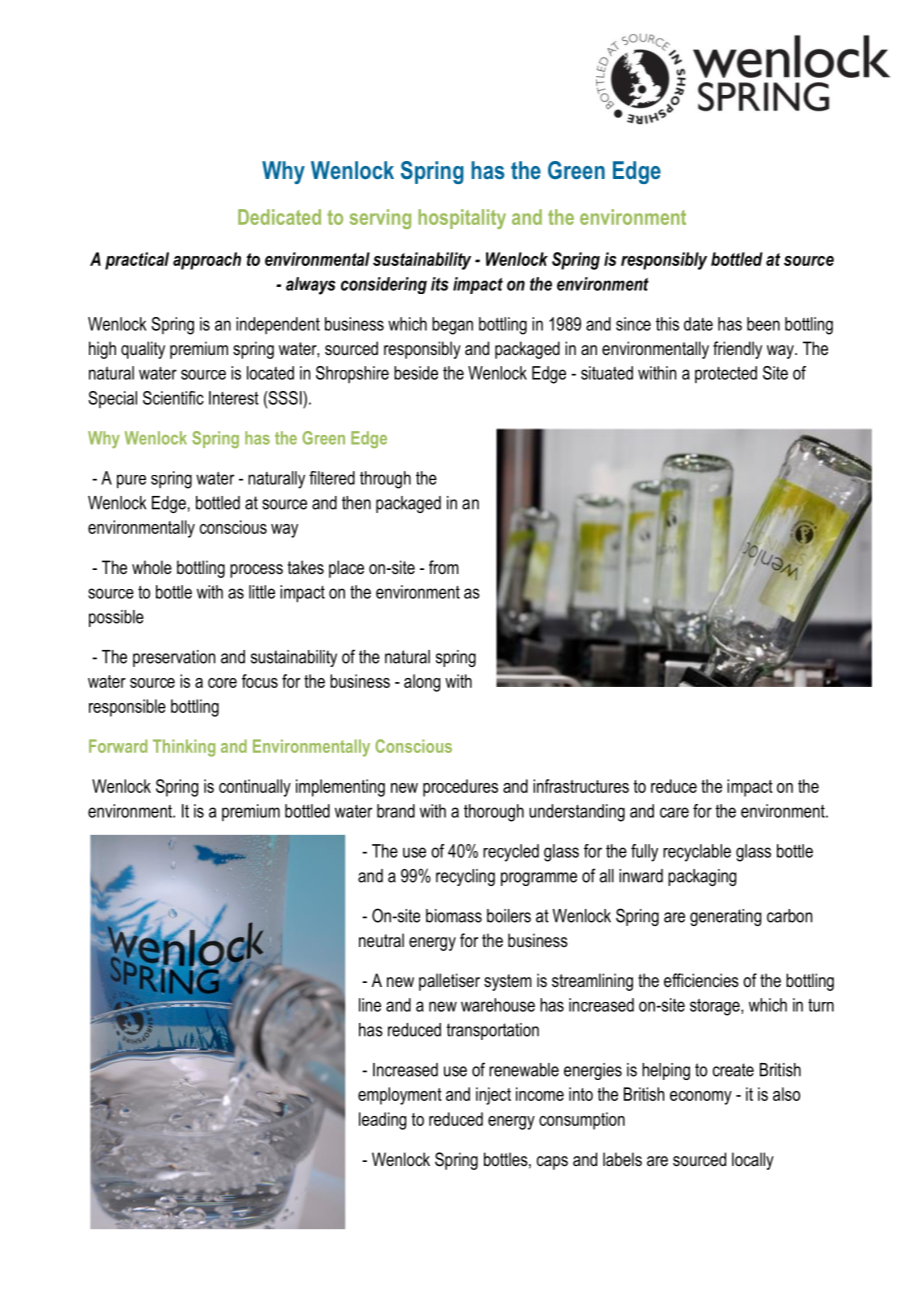  What do you see at coordinates (422, 683) in the screenshot?
I see `along` at bounding box center [422, 683].
